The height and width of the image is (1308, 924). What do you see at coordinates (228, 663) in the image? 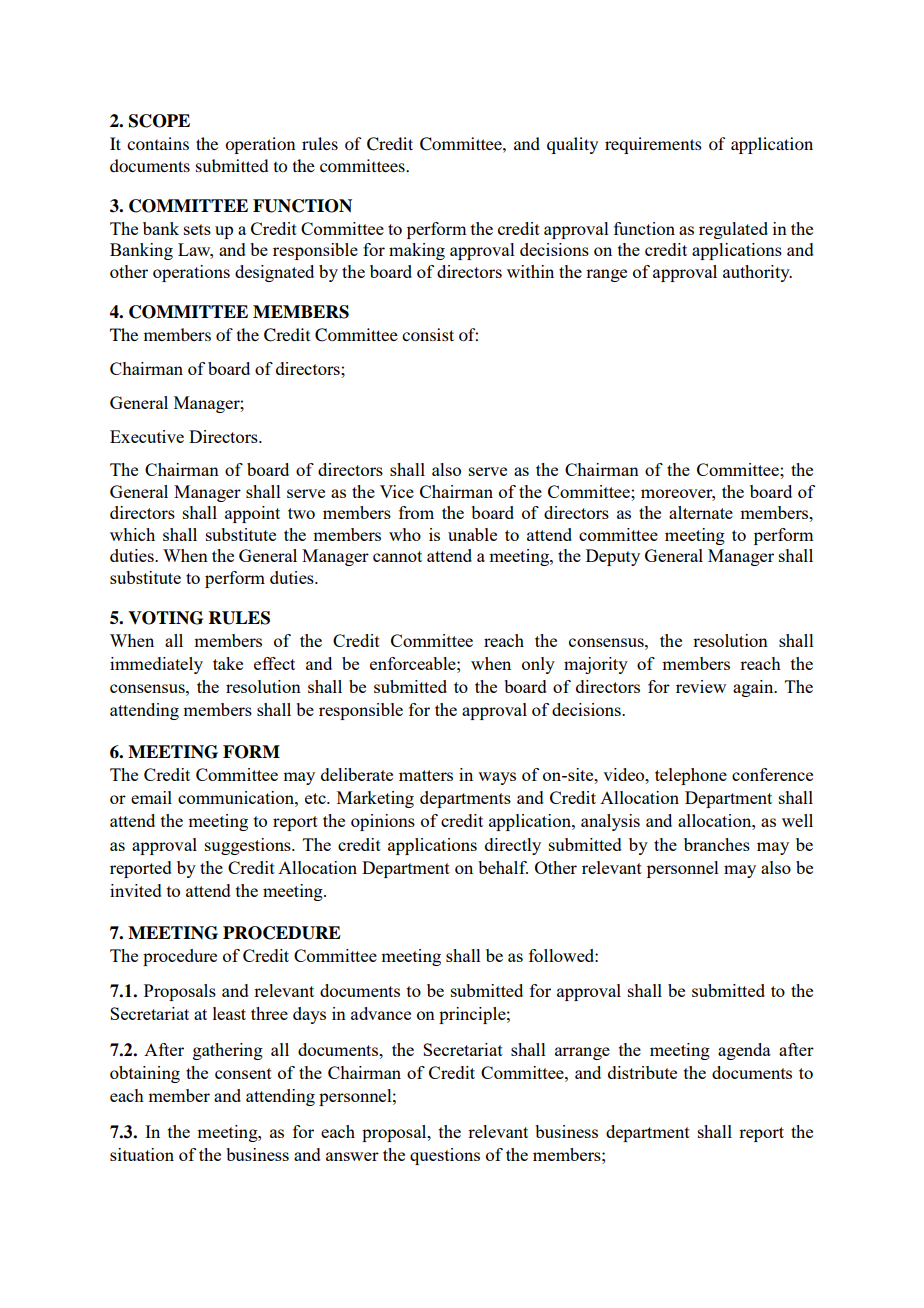
I see `take` at bounding box center [228, 663].
